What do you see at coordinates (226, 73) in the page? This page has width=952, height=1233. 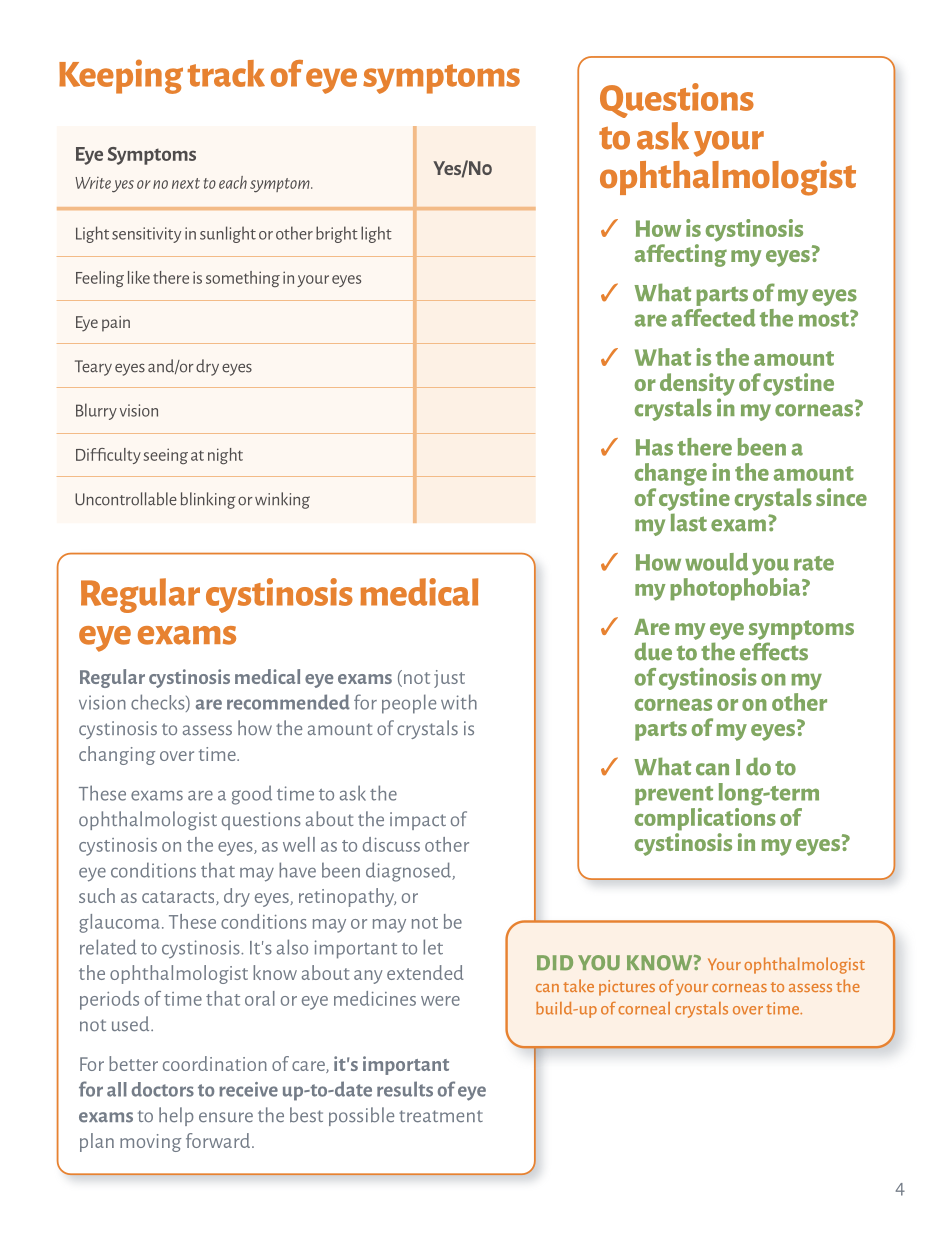 I see `track` at bounding box center [226, 73].
